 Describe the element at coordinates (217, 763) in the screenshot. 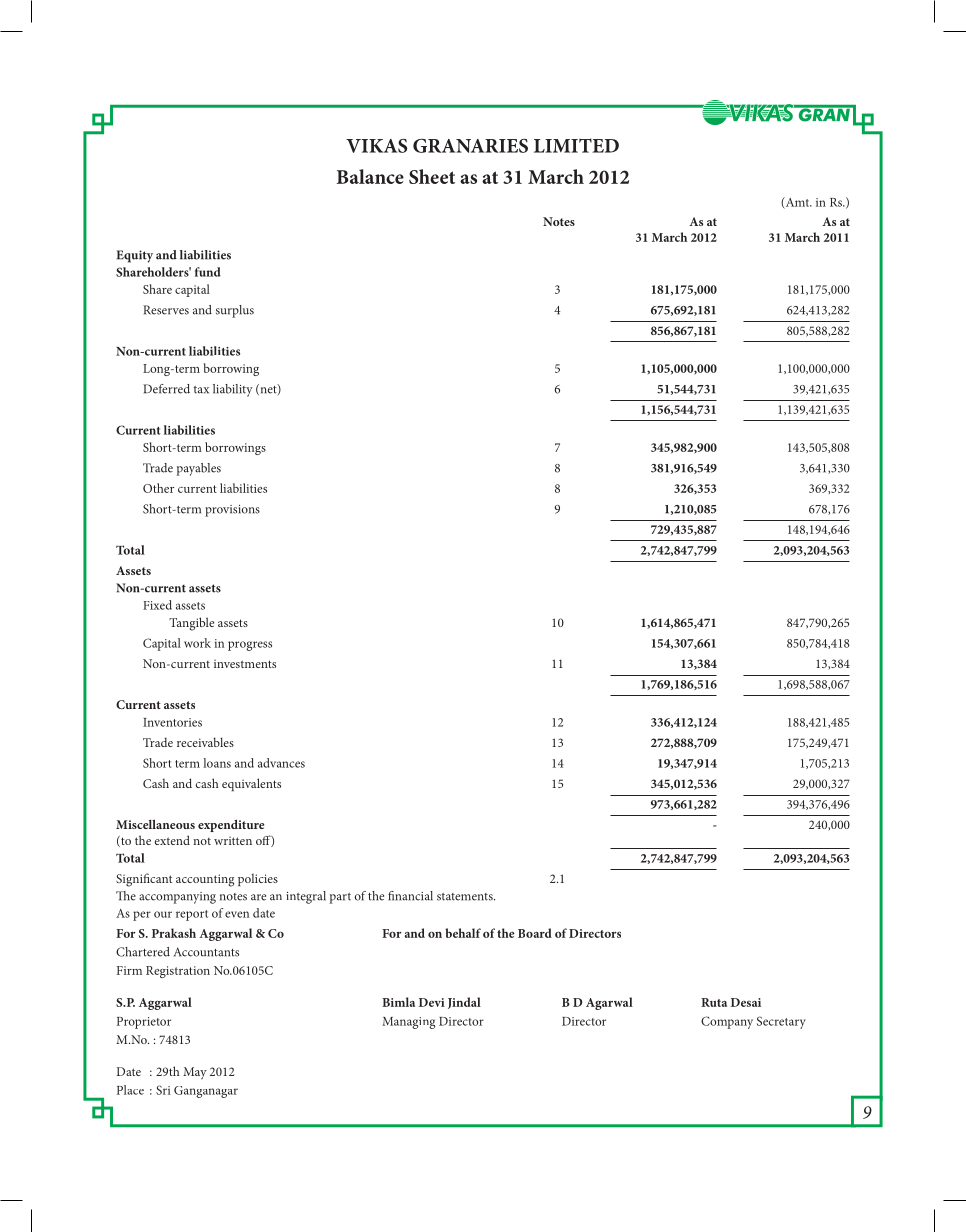

I see `loans` at that location.
